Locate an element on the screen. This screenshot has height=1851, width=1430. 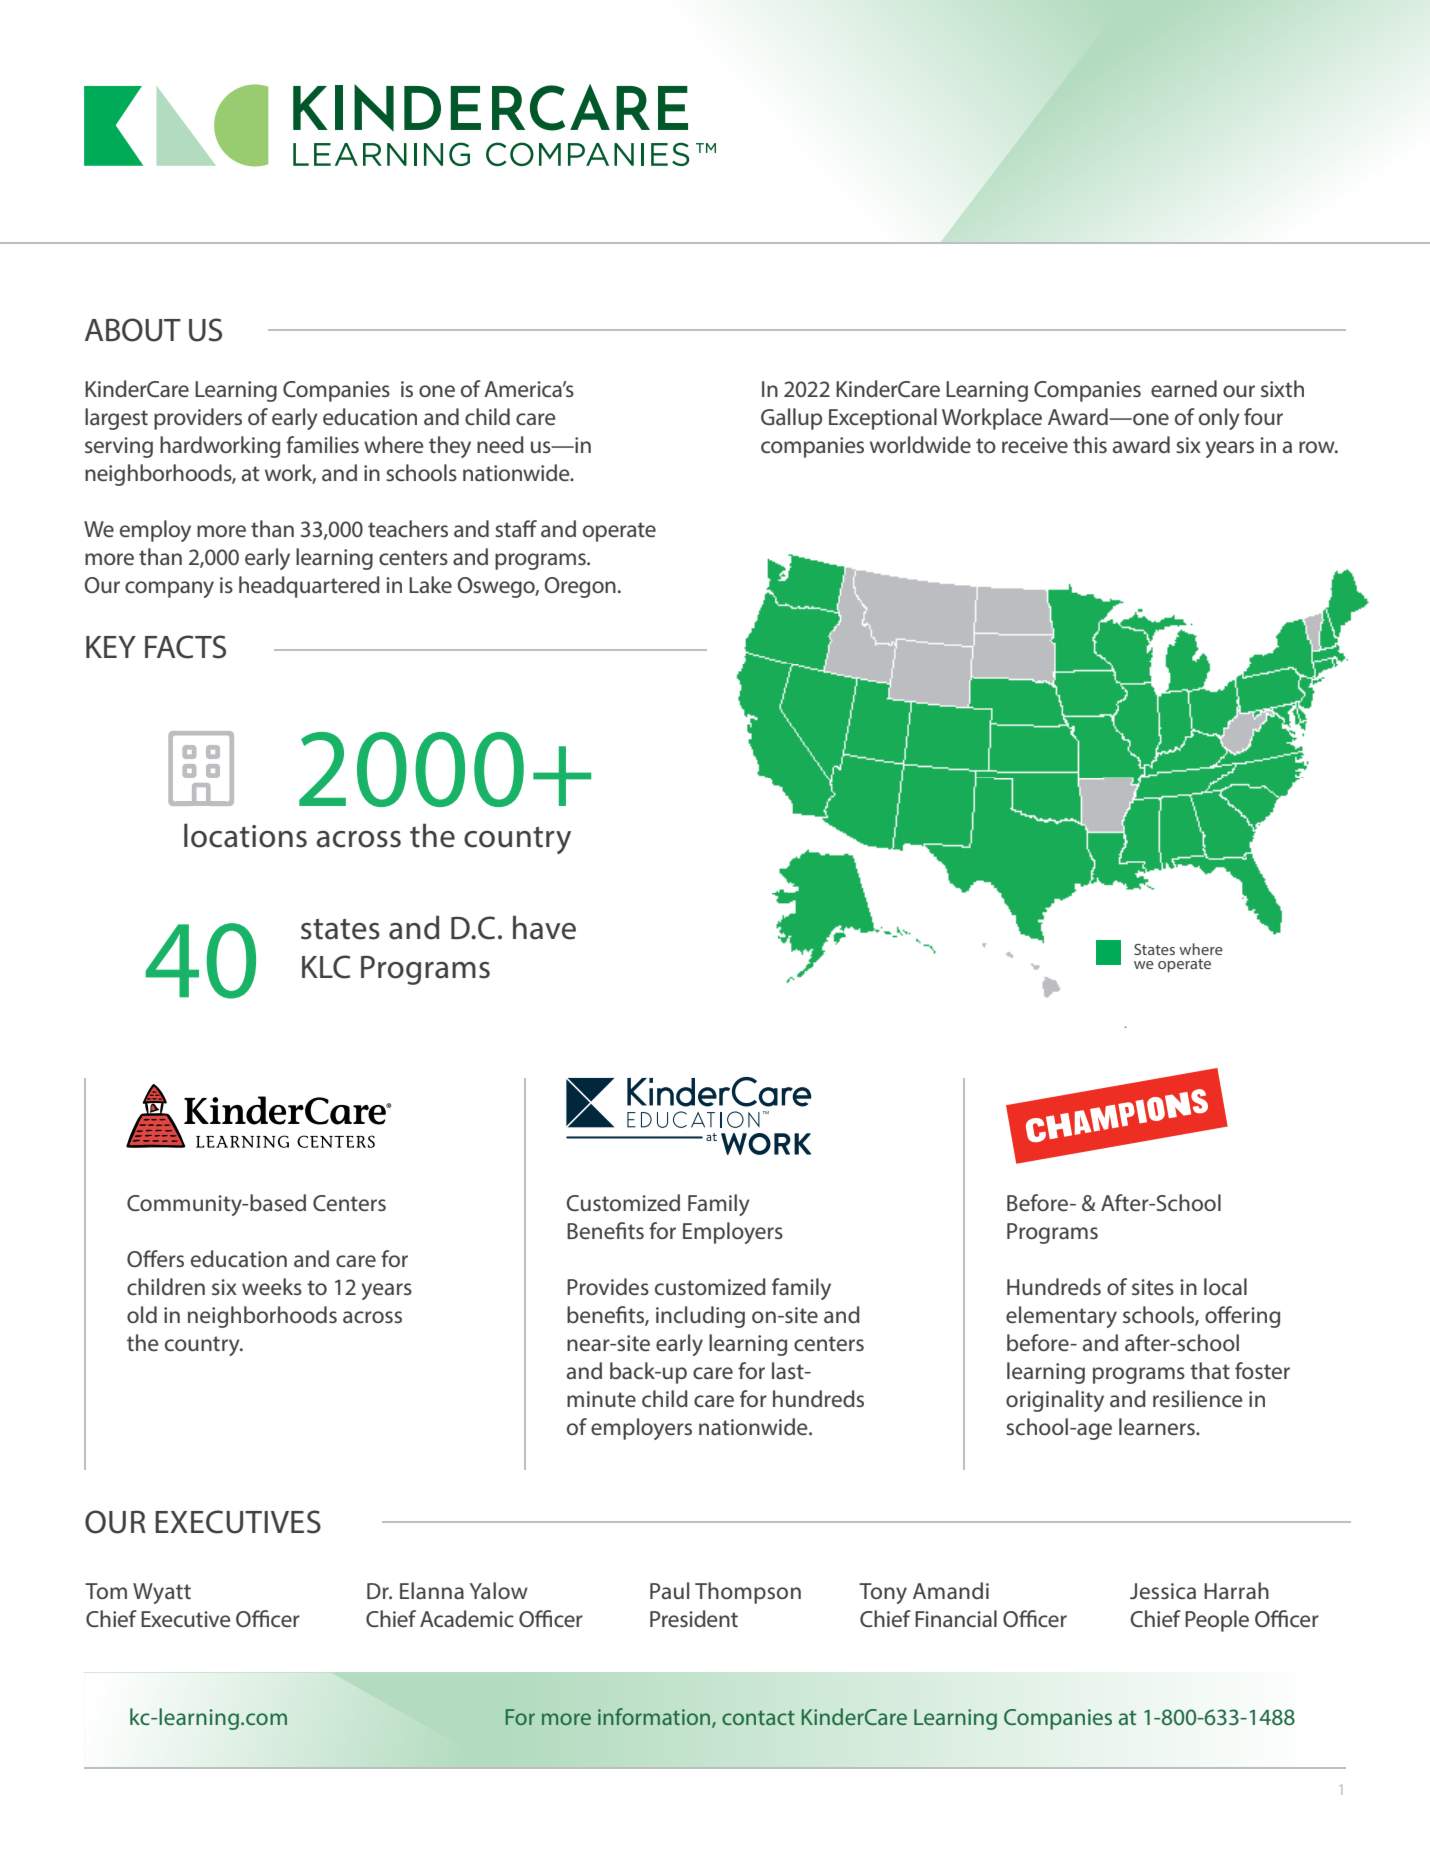
Gallup is located at coordinates (791, 419).
